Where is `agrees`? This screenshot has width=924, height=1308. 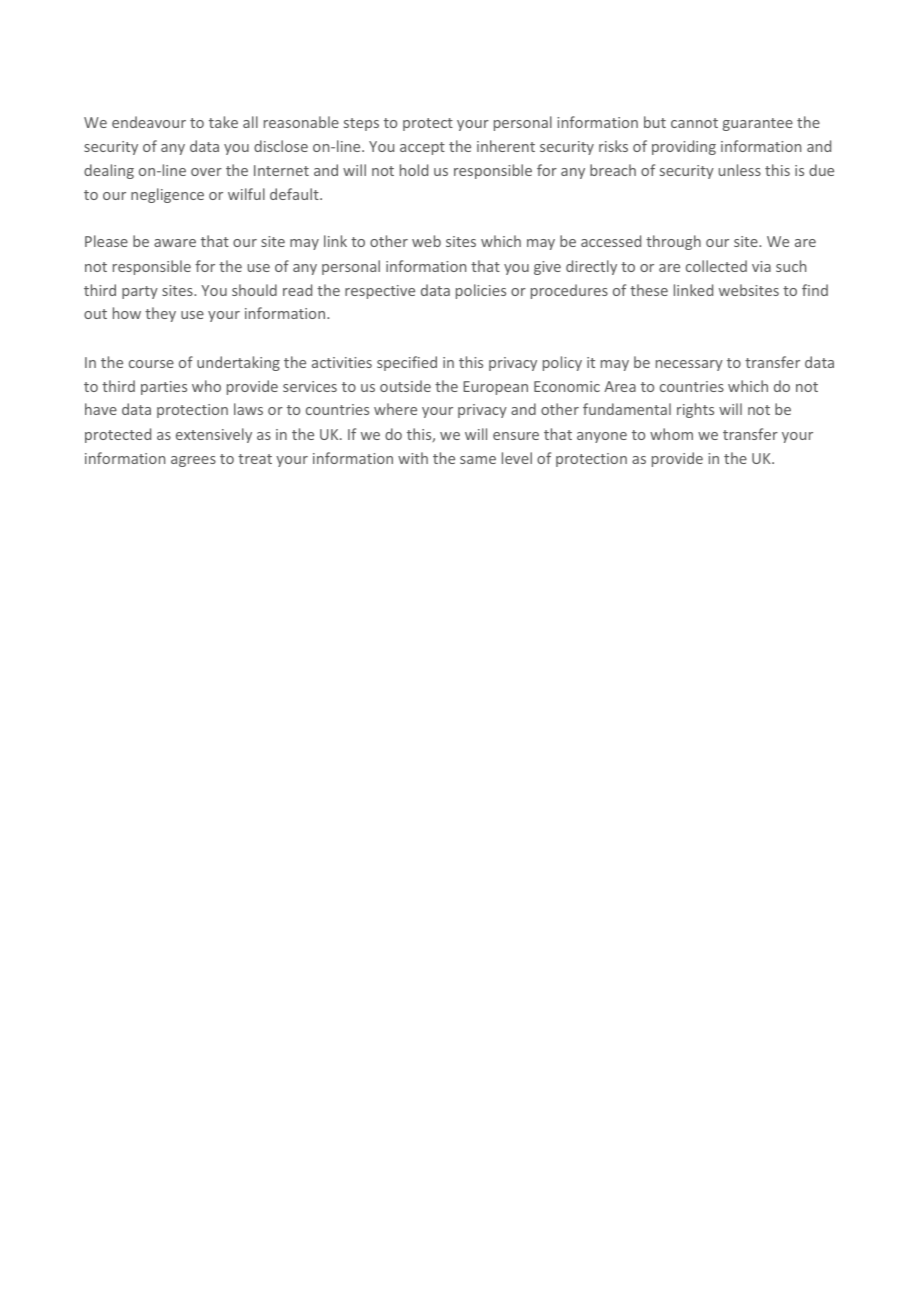 agrees is located at coordinates (193, 461).
